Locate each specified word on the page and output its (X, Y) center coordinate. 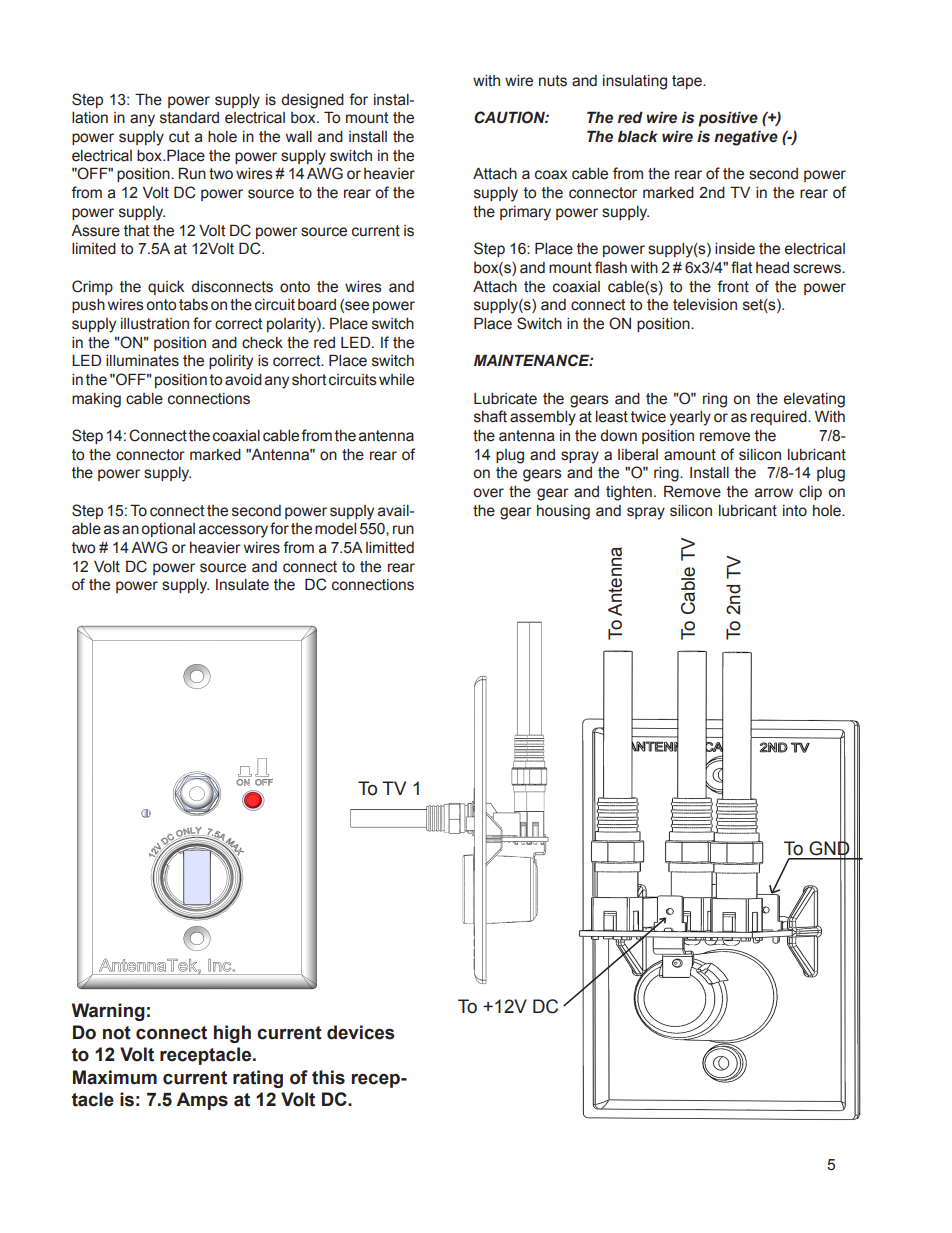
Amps (202, 1101)
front (733, 286)
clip (810, 493)
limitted (390, 548)
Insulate (242, 585)
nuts (553, 81)
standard (189, 118)
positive (728, 119)
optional (168, 530)
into (795, 511)
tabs (193, 305)
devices (360, 1032)
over (488, 493)
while (396, 380)
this (328, 1077)
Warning (108, 1012)
